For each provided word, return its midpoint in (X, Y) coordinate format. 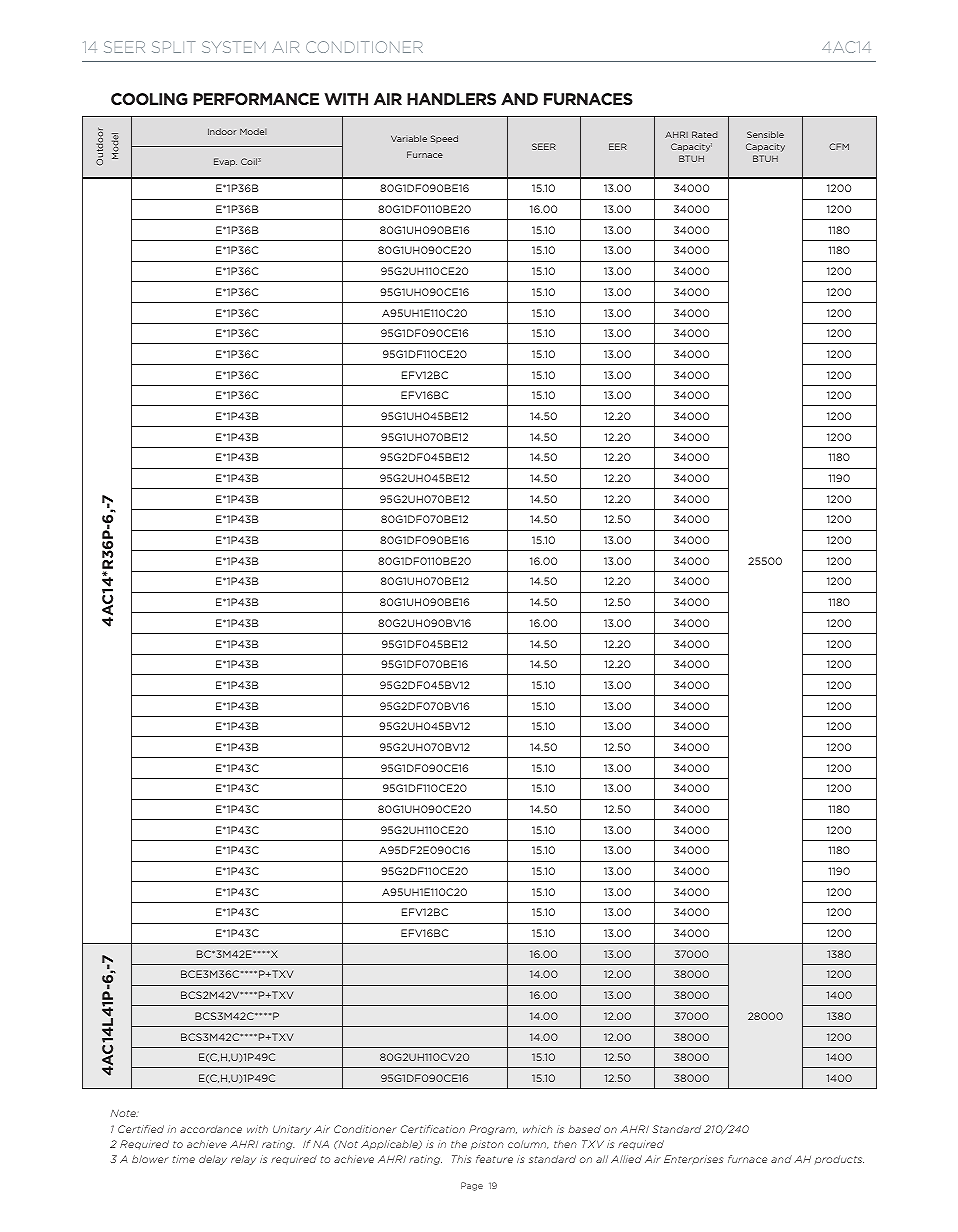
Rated (705, 134)
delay (213, 1160)
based (584, 1129)
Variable (409, 138)
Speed (444, 139)
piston (487, 1145)
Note (124, 1113)
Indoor (222, 131)
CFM (839, 146)
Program (493, 1130)
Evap (225, 162)
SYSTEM (233, 47)
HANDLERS (451, 99)
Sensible (765, 134)
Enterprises (693, 1160)
